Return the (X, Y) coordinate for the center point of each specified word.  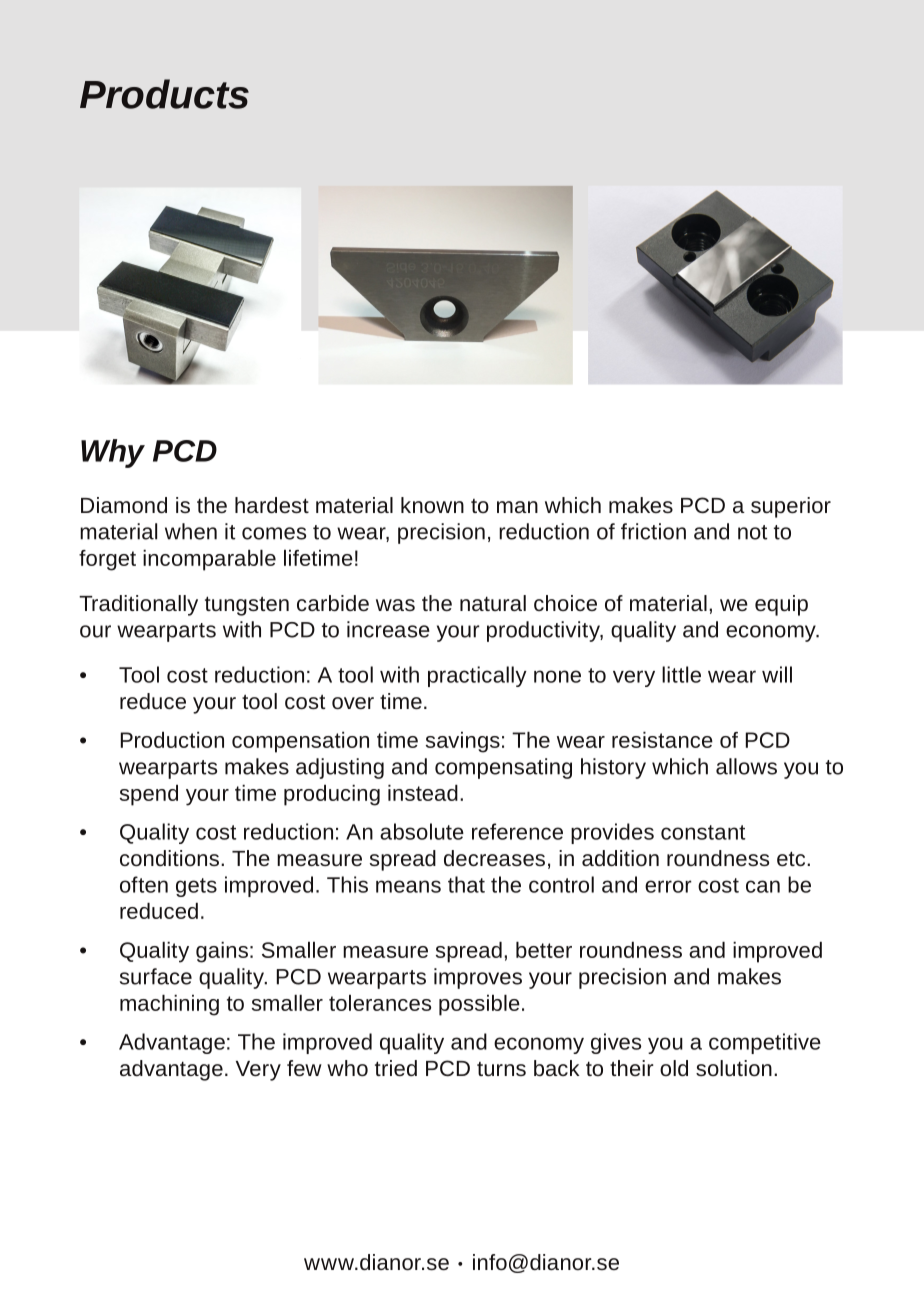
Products (164, 94)
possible (479, 1005)
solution (734, 1068)
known (432, 505)
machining (169, 1005)
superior (791, 507)
